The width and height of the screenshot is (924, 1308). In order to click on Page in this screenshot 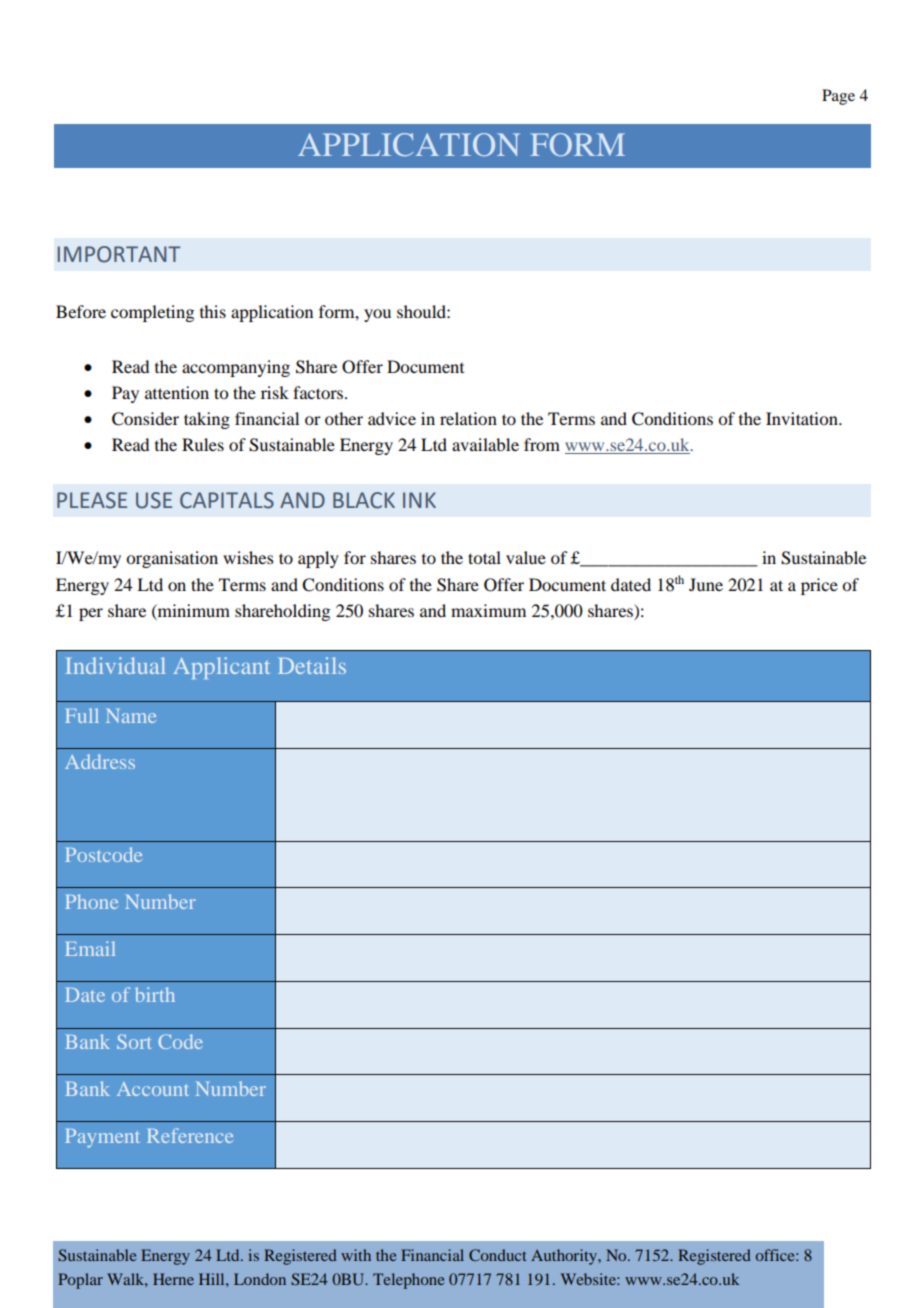, I will do `click(838, 97)`.
